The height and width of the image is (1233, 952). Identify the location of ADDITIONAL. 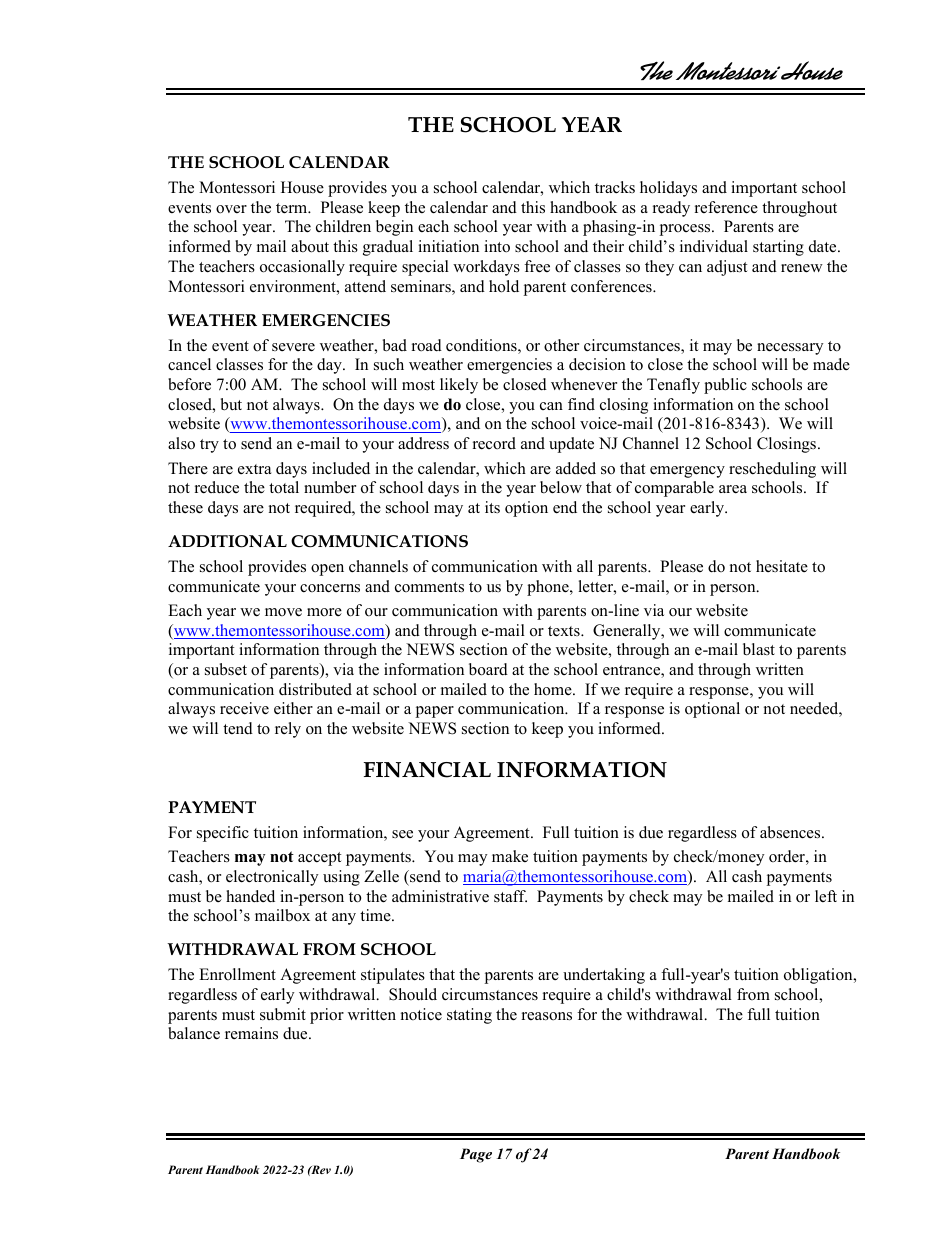
(227, 541).
